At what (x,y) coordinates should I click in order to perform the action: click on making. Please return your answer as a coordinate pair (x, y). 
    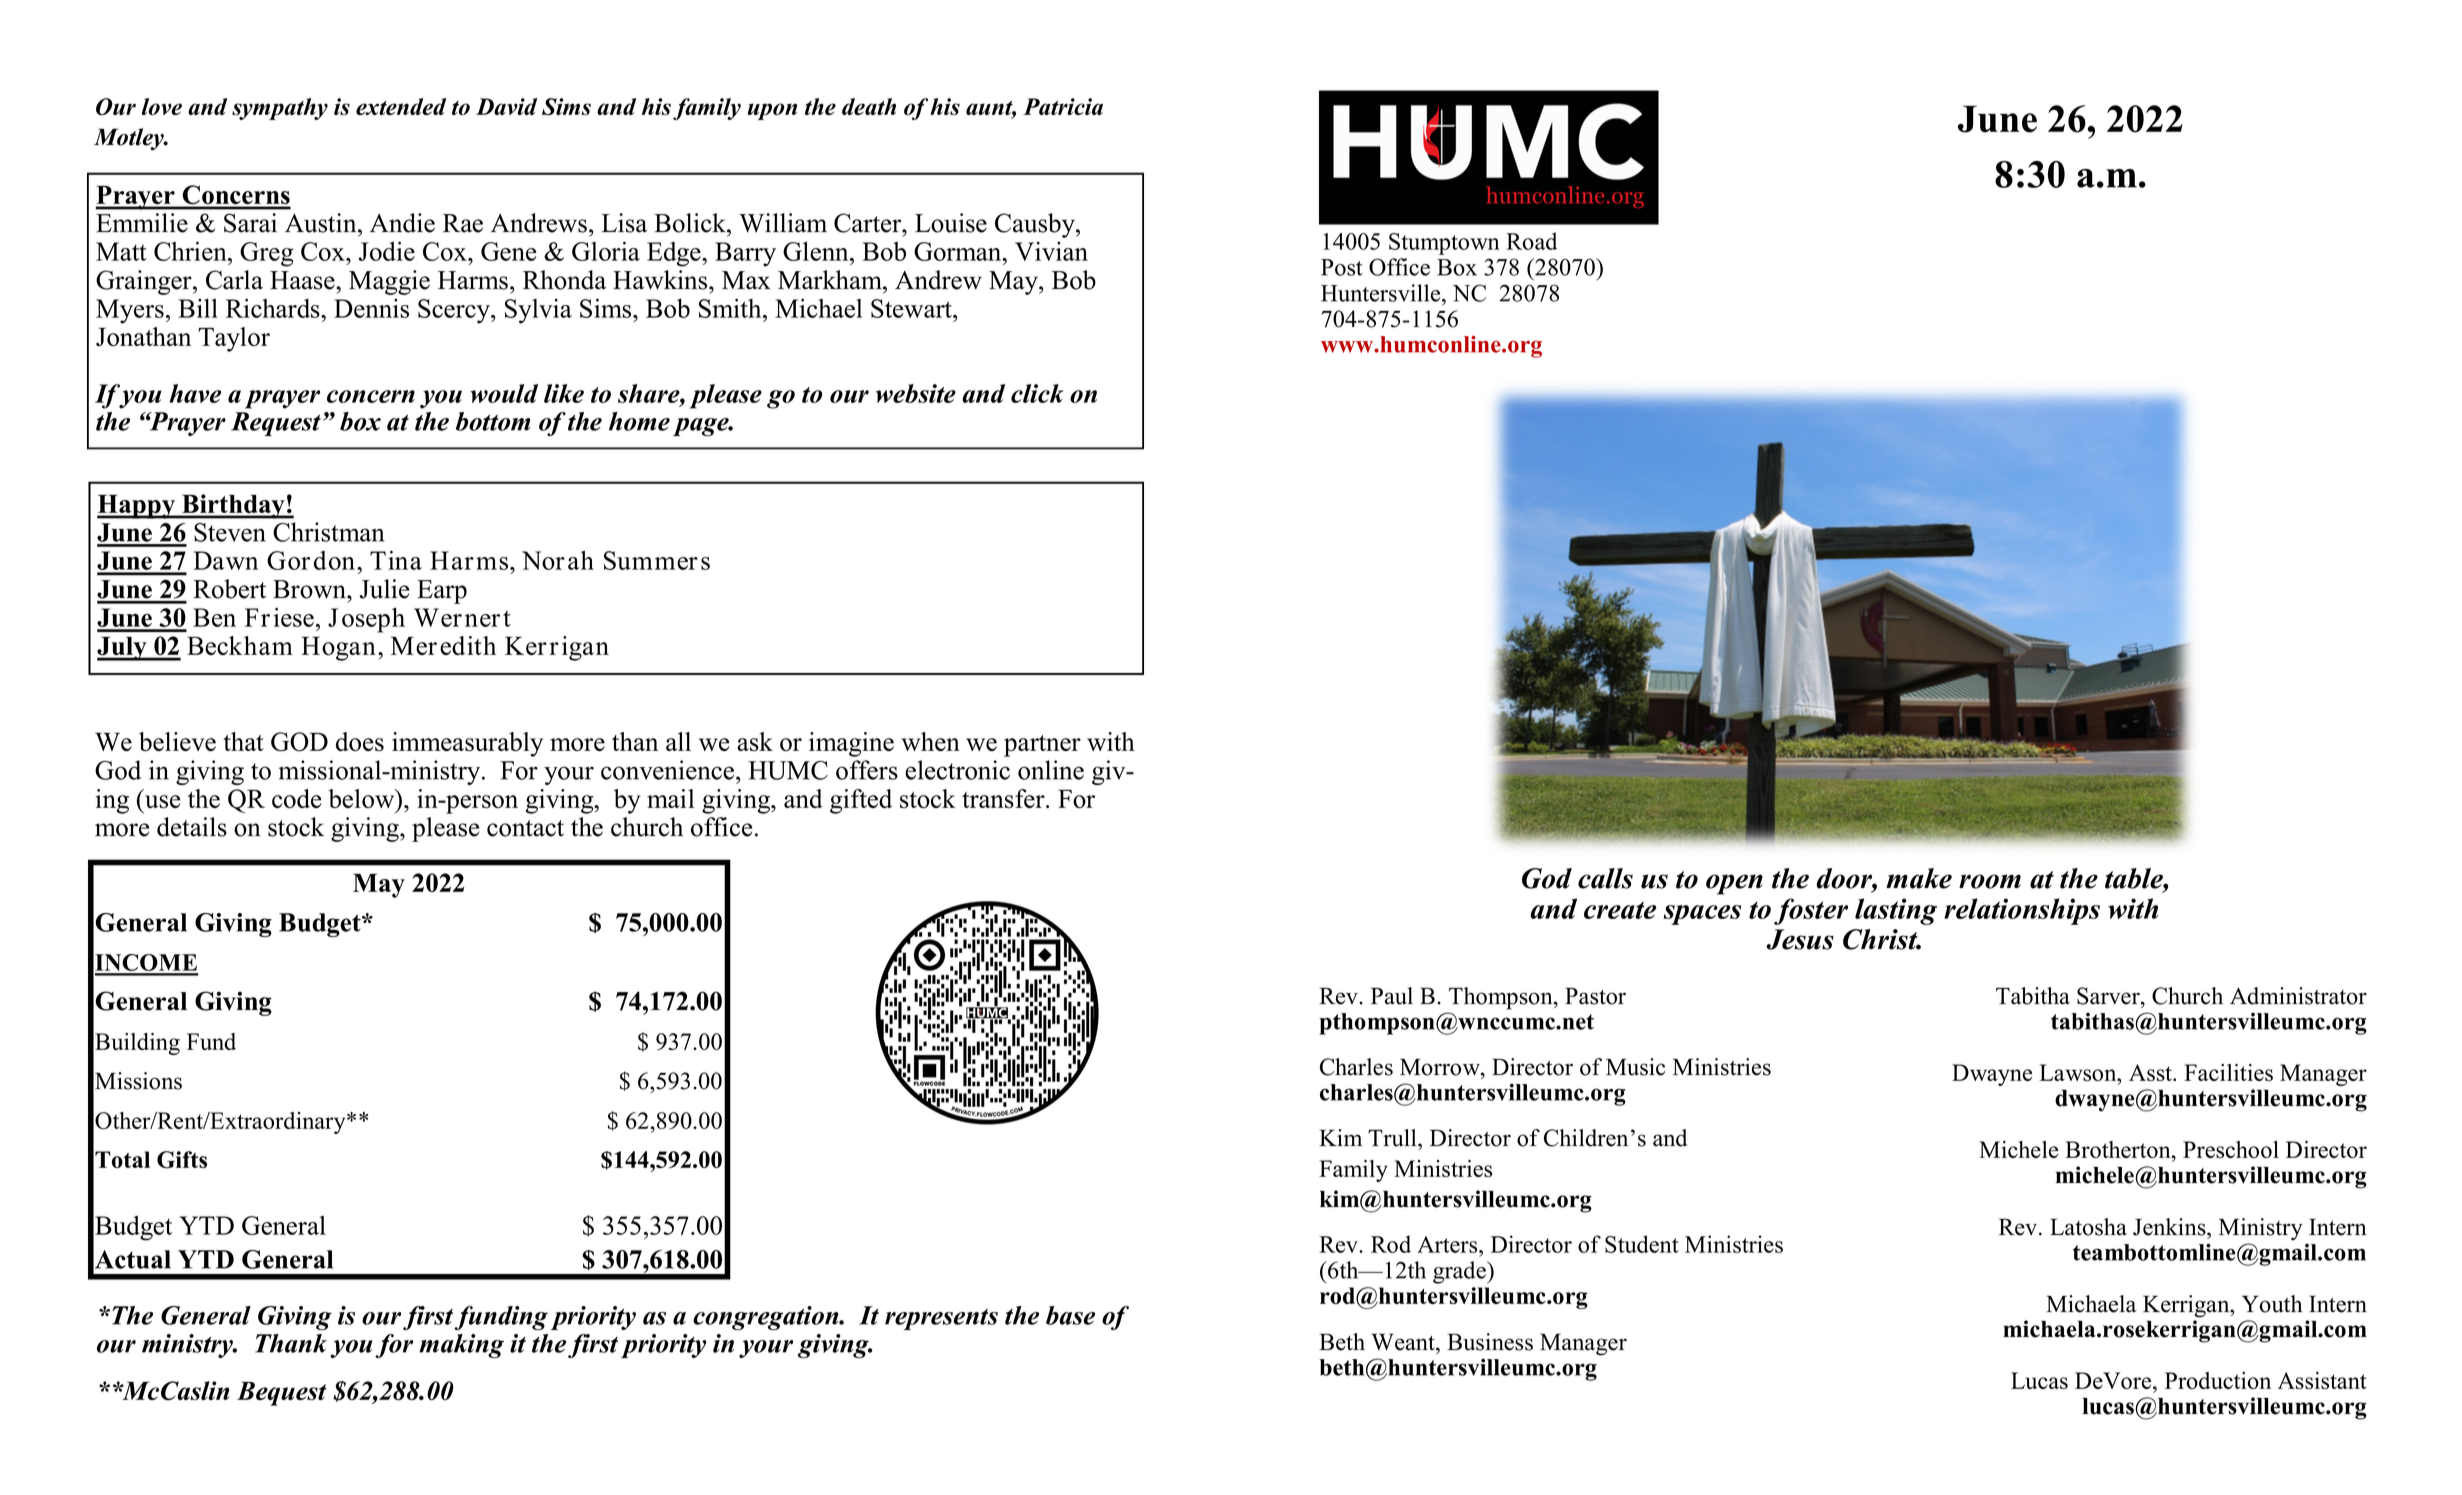
    Looking at the image, I should click on (461, 1346).
